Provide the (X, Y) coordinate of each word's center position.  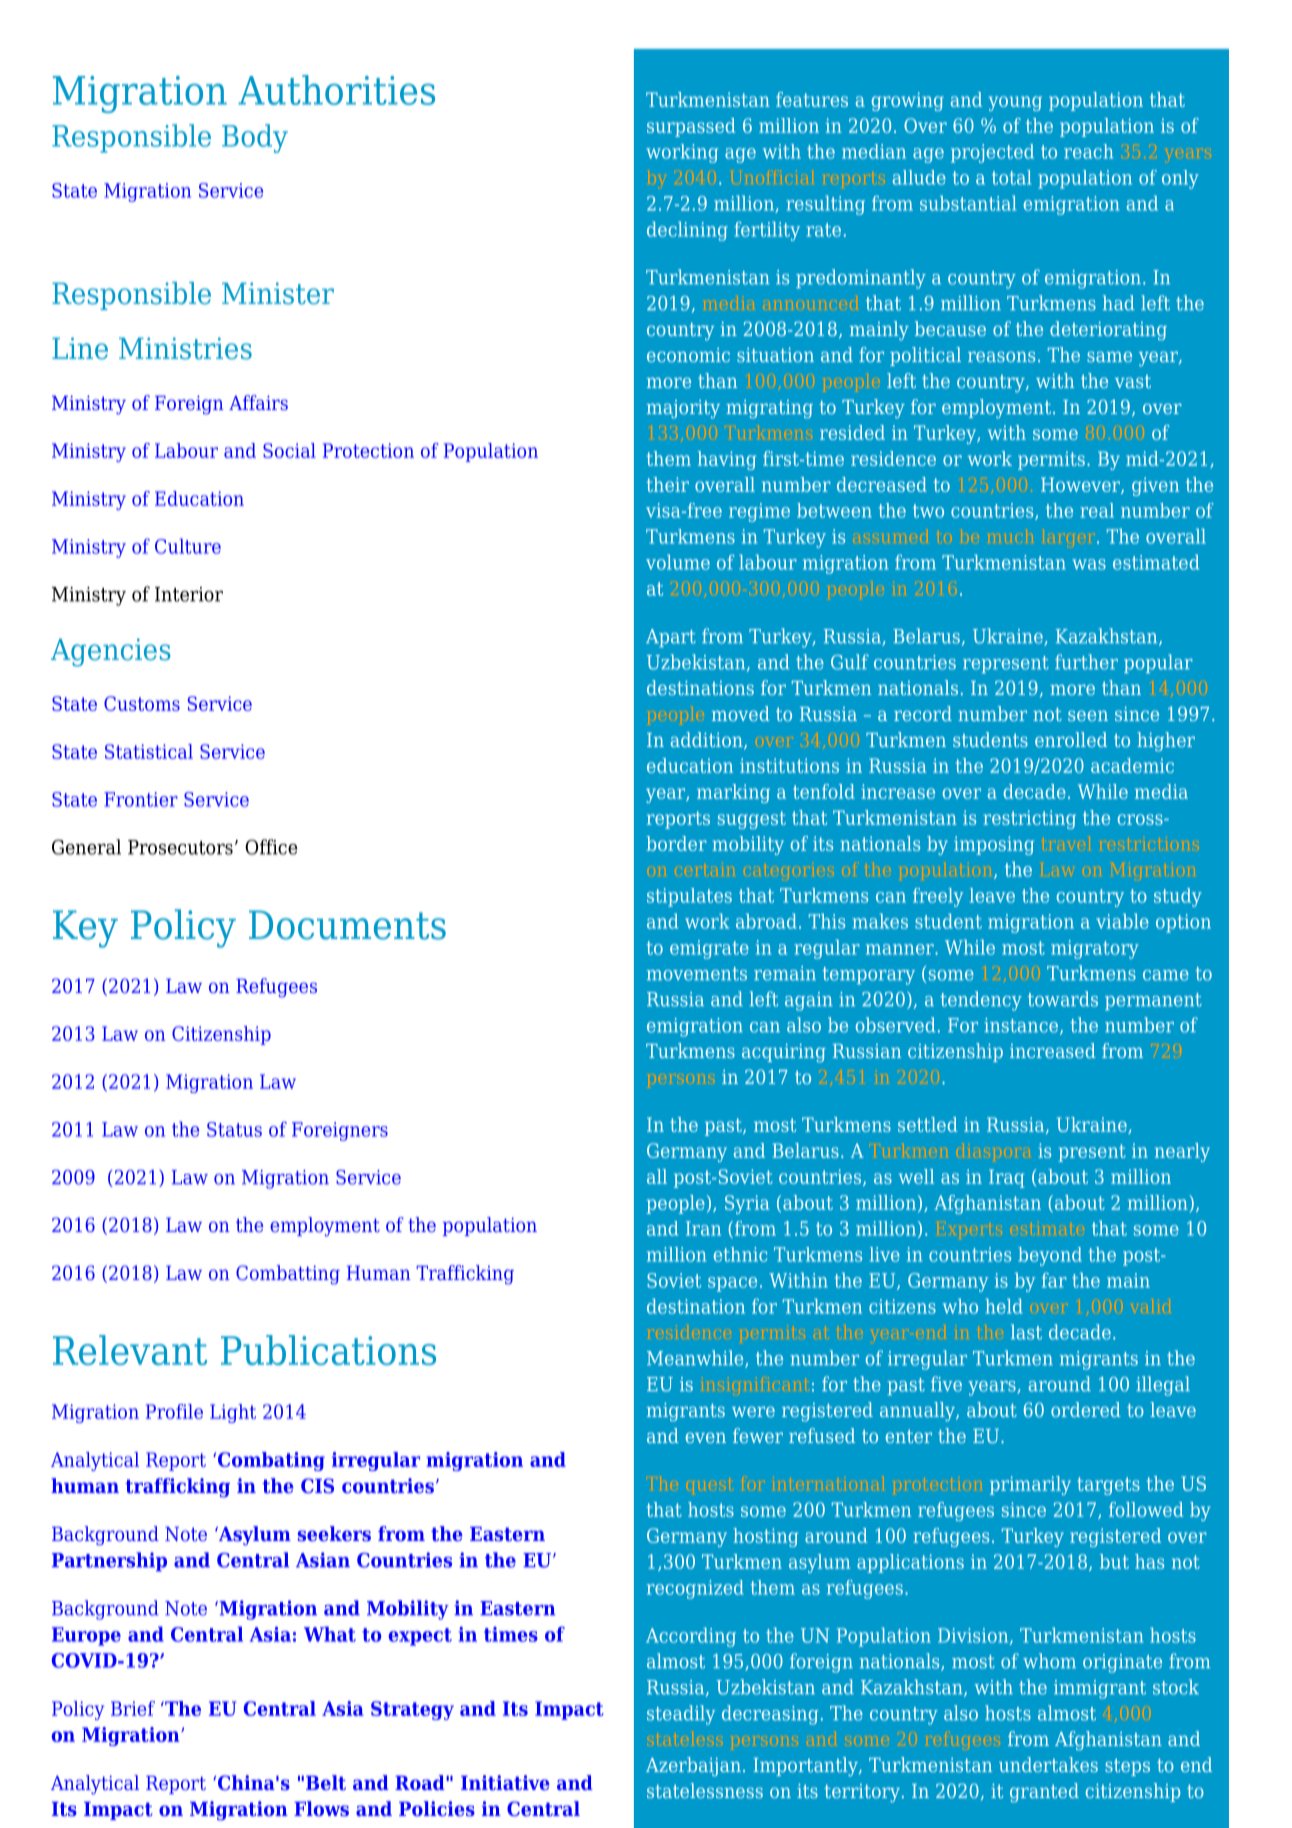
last (1026, 1332)
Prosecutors (180, 847)
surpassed (691, 127)
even (706, 1437)
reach (1088, 151)
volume (678, 562)
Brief (133, 1708)
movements (697, 974)
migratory (1095, 949)
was (1089, 564)
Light (233, 1413)
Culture (188, 546)
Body (255, 138)
